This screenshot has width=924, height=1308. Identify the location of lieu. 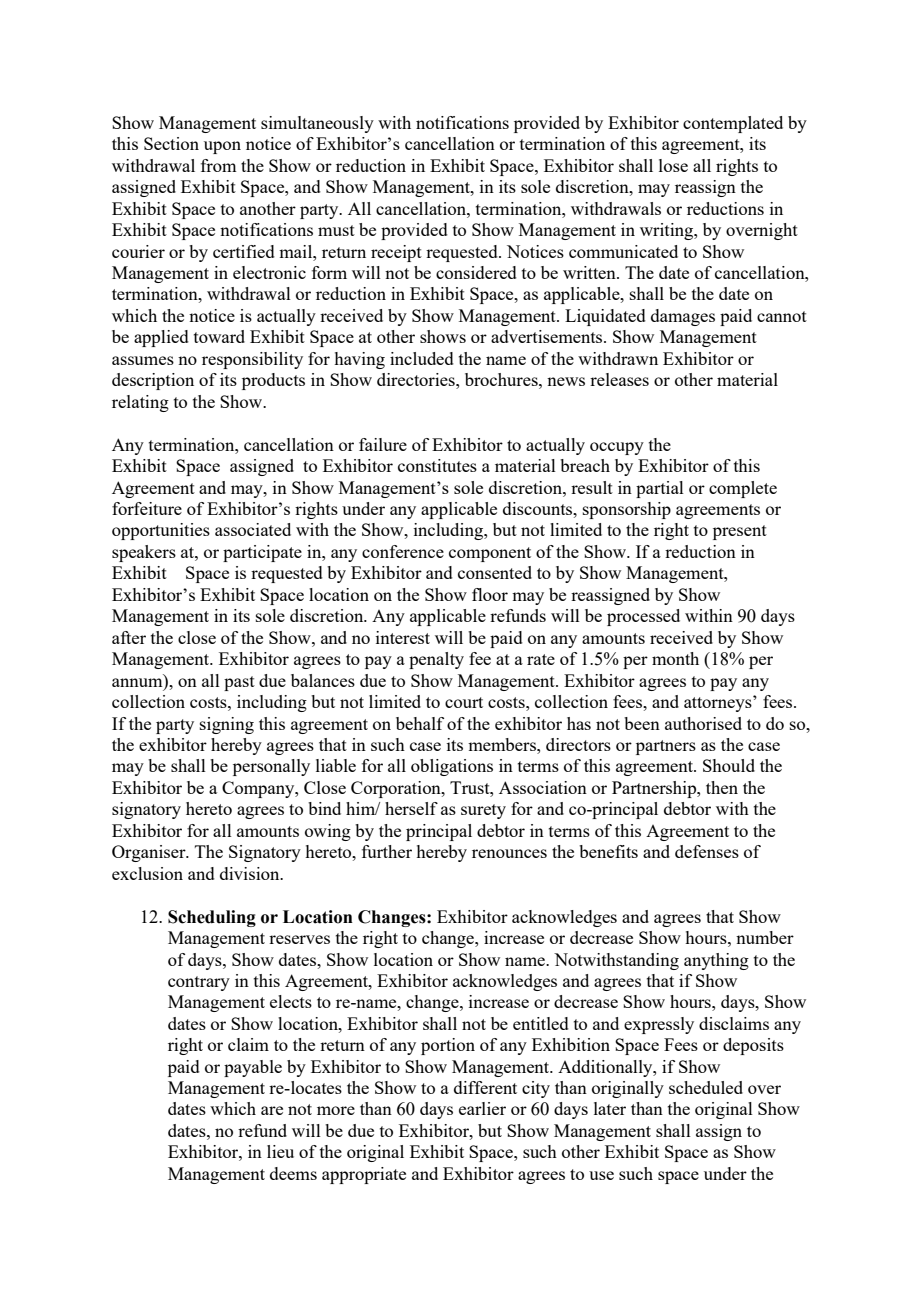
(280, 1151).
